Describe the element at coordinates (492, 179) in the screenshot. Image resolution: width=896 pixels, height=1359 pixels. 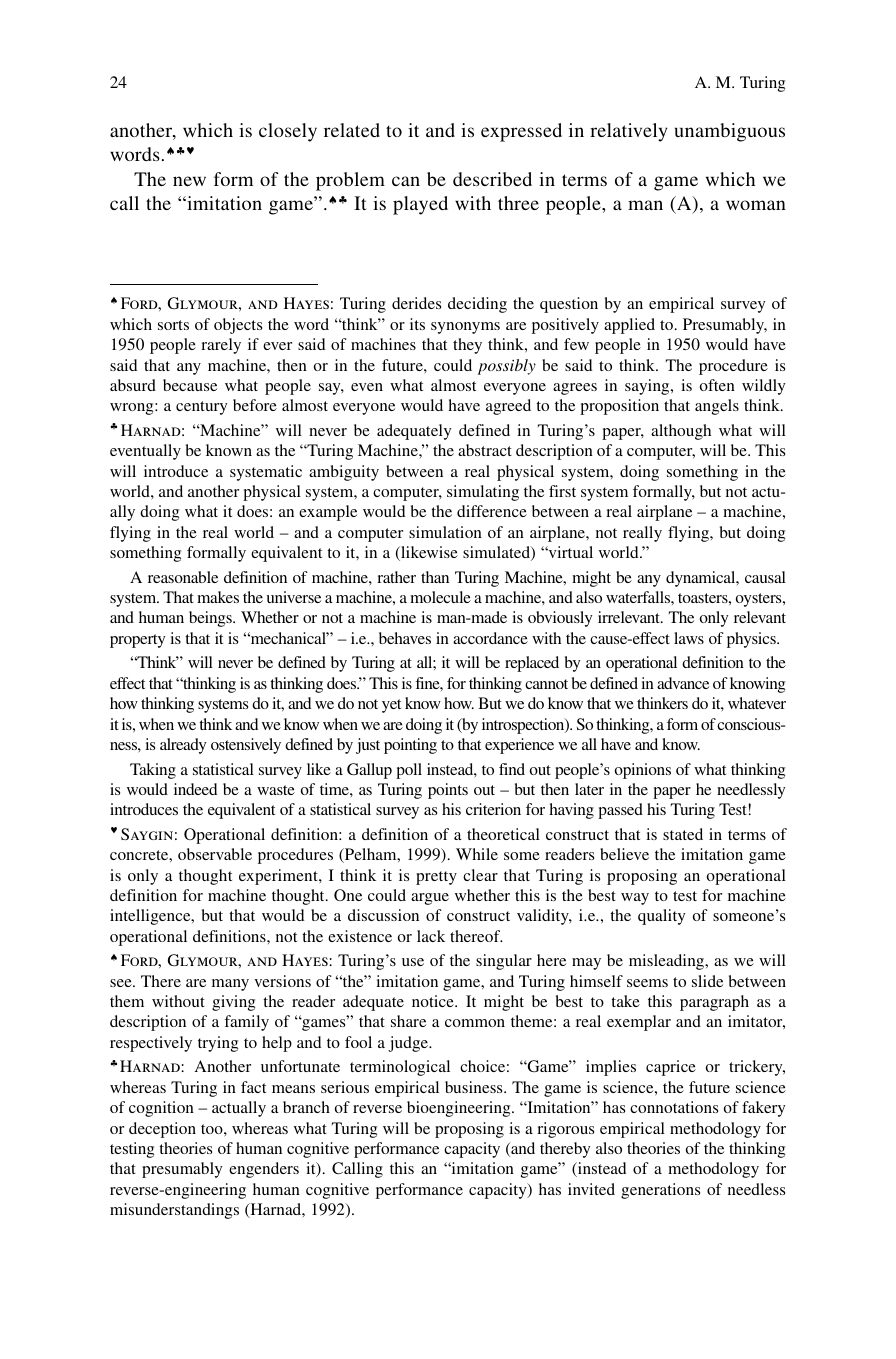
I see `described` at that location.
